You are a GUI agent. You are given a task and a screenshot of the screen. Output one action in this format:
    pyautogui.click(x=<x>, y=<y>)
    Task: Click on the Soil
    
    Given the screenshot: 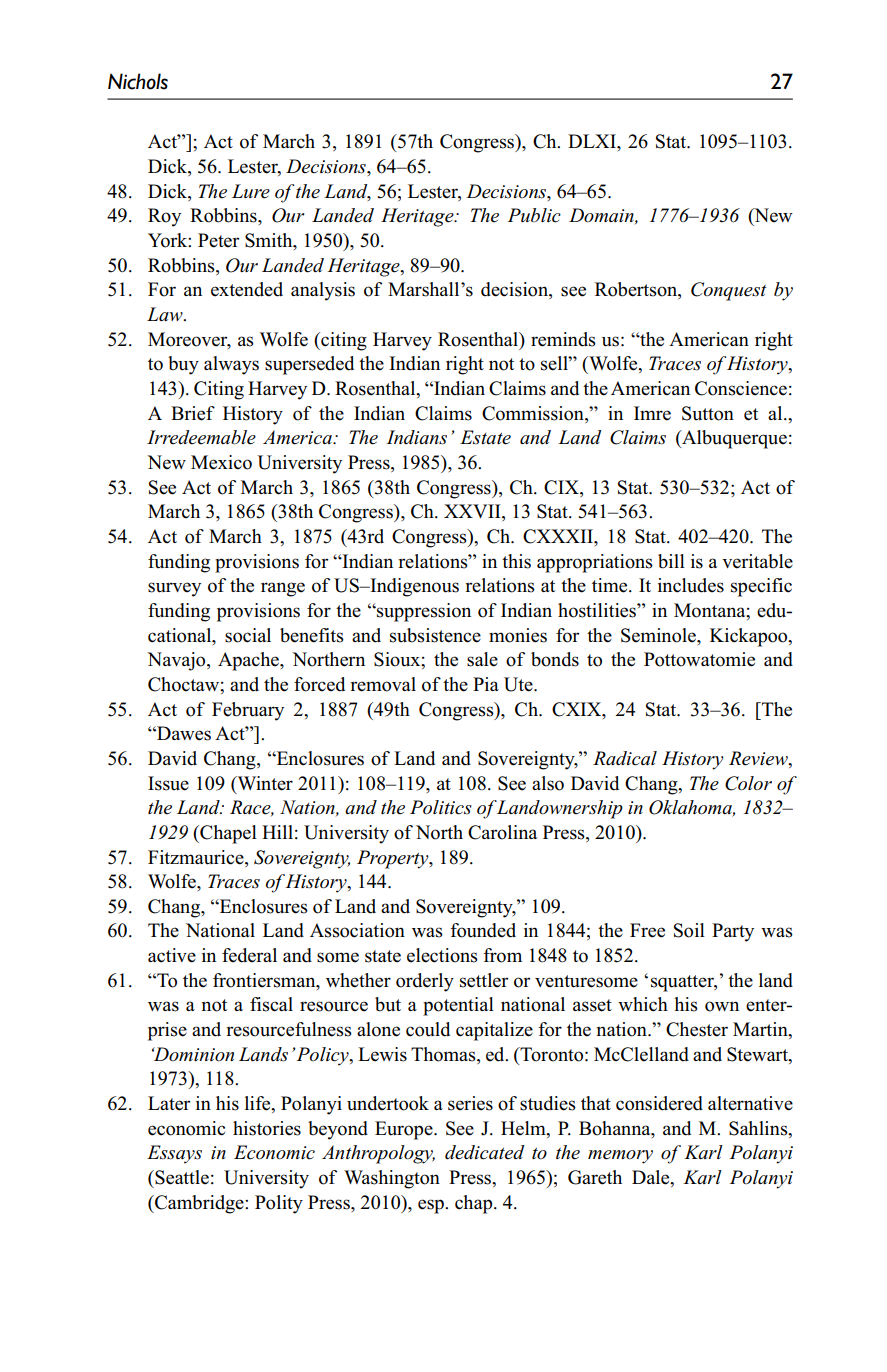 What is the action you would take?
    pyautogui.click(x=689, y=930)
